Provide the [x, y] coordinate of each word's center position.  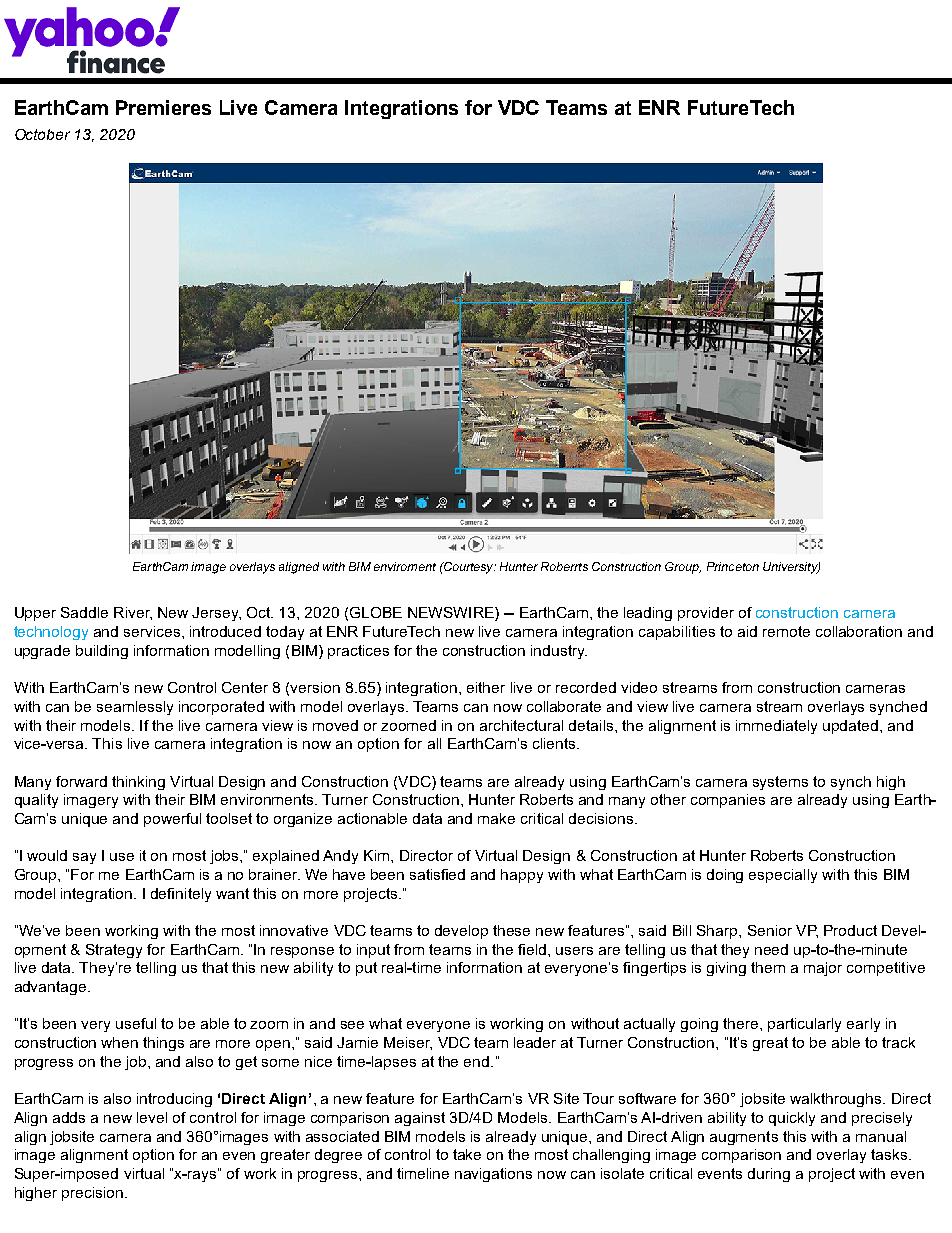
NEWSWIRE [452, 614]
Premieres [163, 107]
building [102, 652]
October [42, 134]
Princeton [733, 566]
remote [786, 631]
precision [92, 1194]
